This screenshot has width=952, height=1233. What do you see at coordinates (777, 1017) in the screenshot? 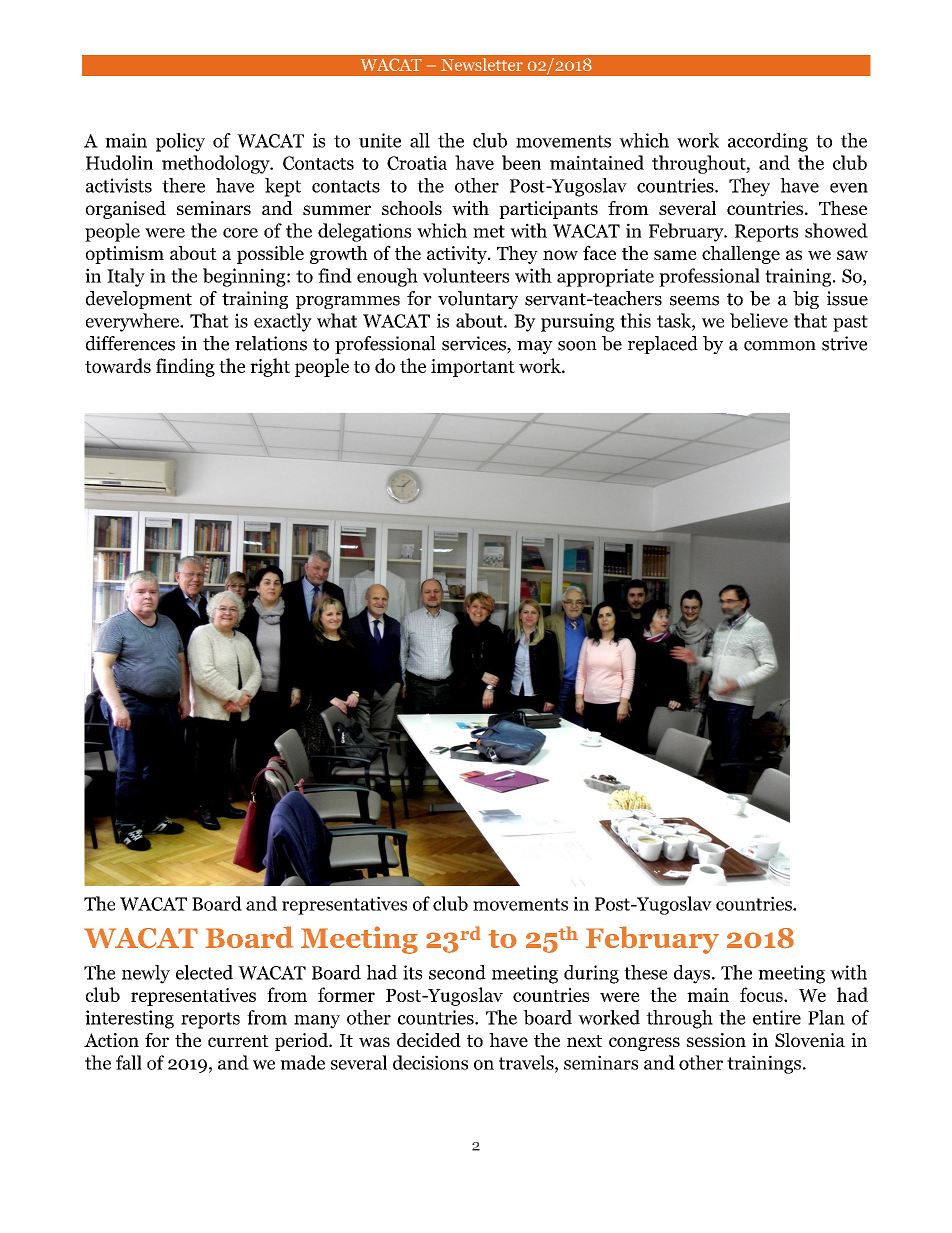
I see `entire` at bounding box center [777, 1017].
